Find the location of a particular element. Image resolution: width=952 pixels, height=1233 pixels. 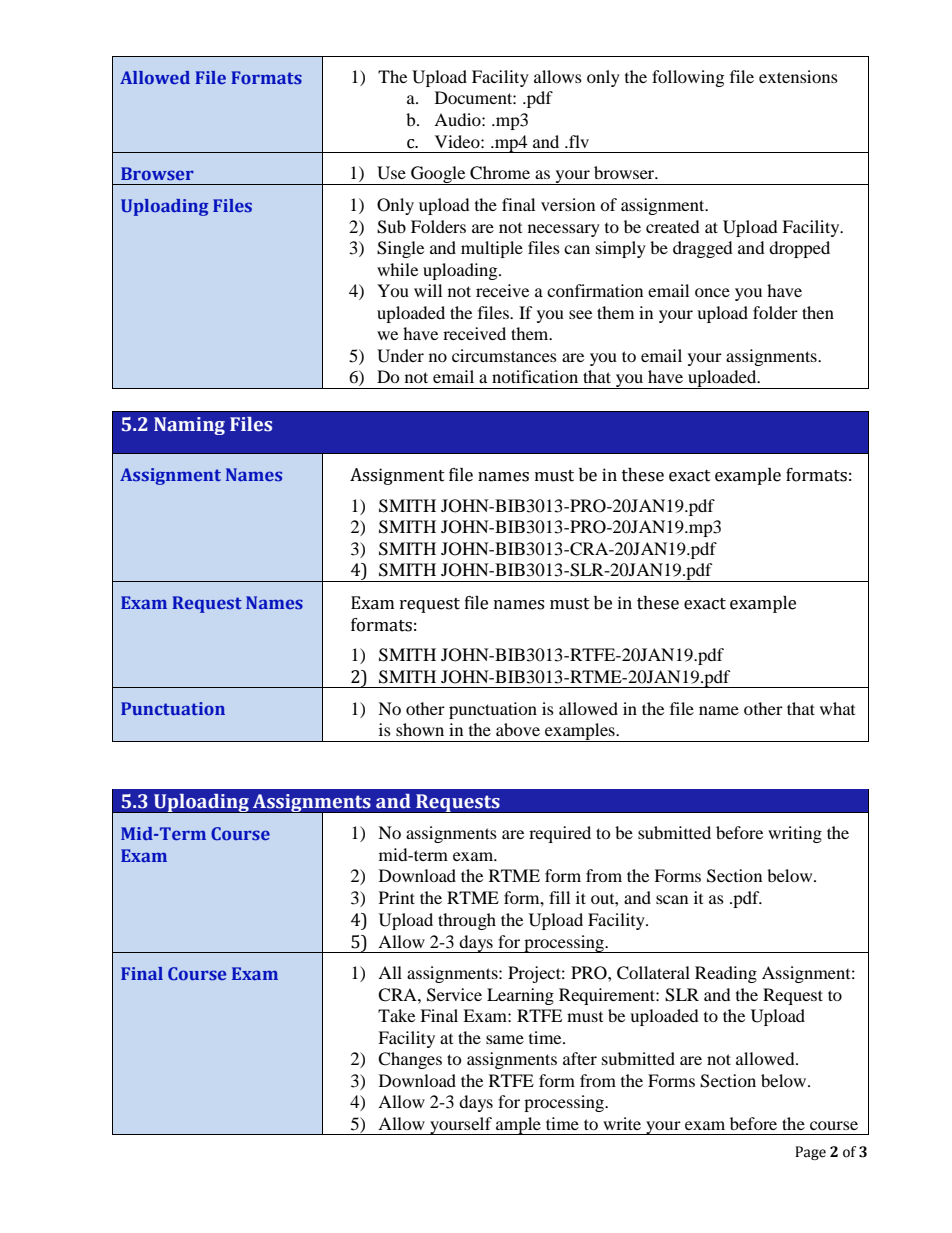

shown is located at coordinates (420, 729).
